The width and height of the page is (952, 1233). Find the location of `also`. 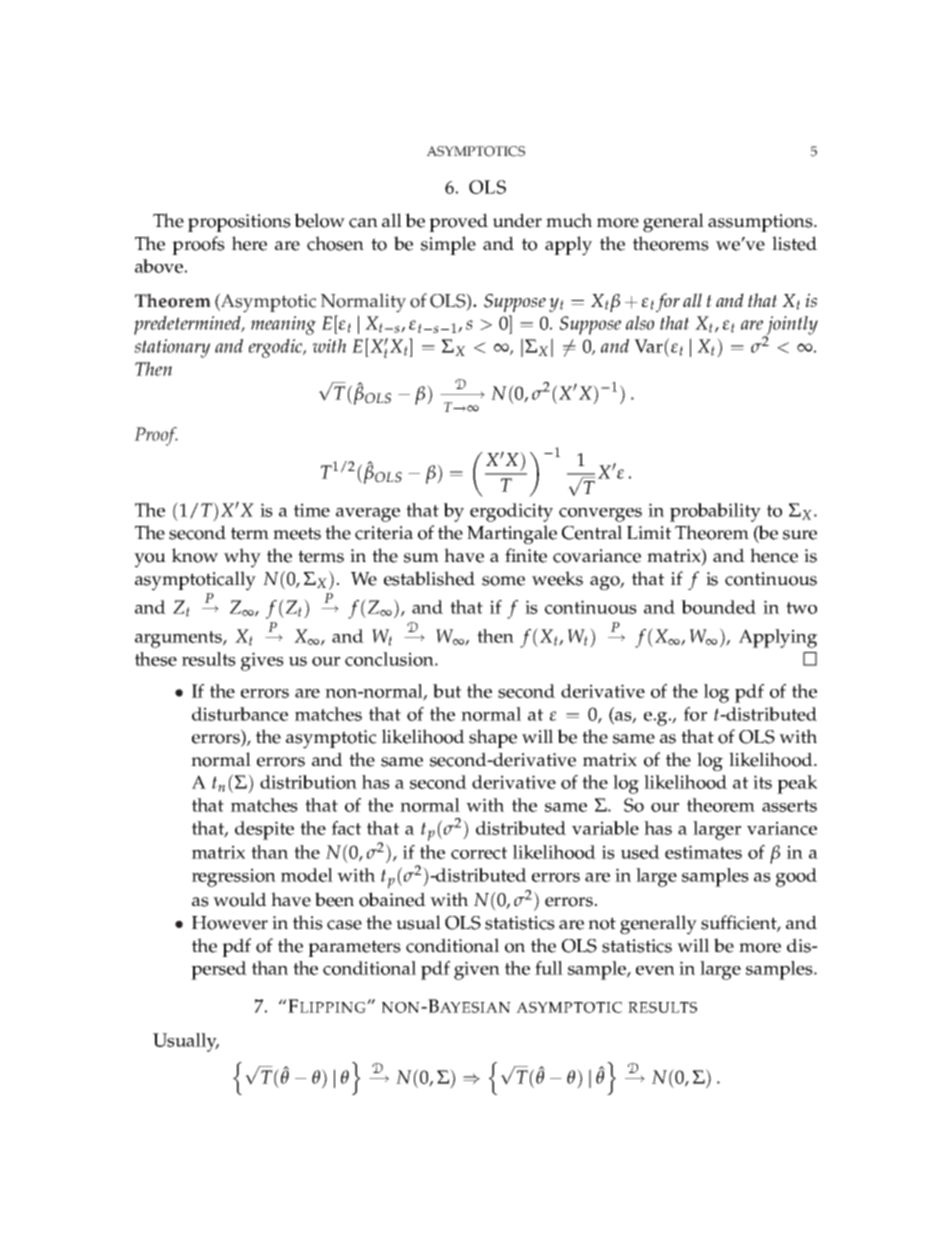

also is located at coordinates (640, 323).
